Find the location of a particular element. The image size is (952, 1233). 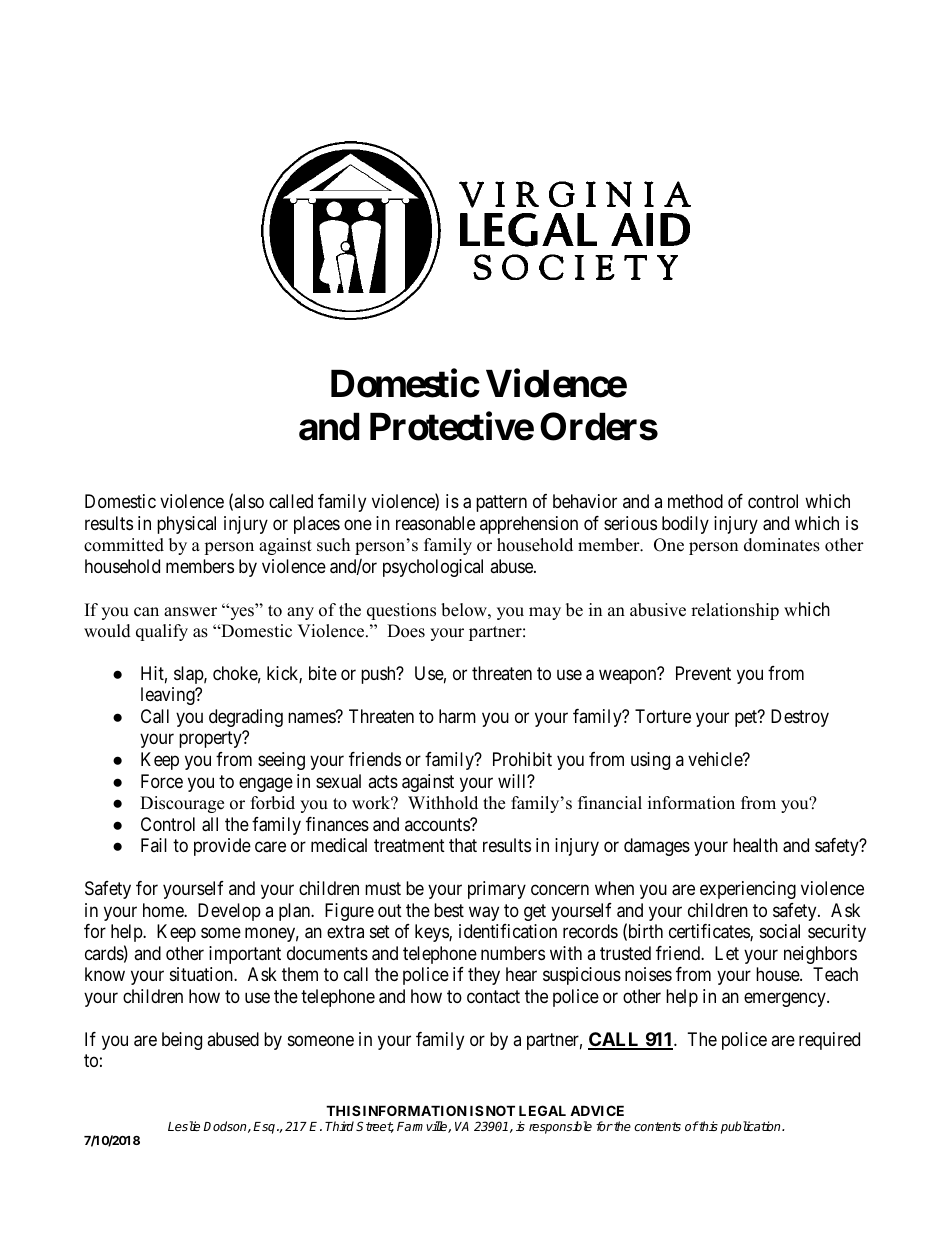

reasonable is located at coordinates (435, 523).
